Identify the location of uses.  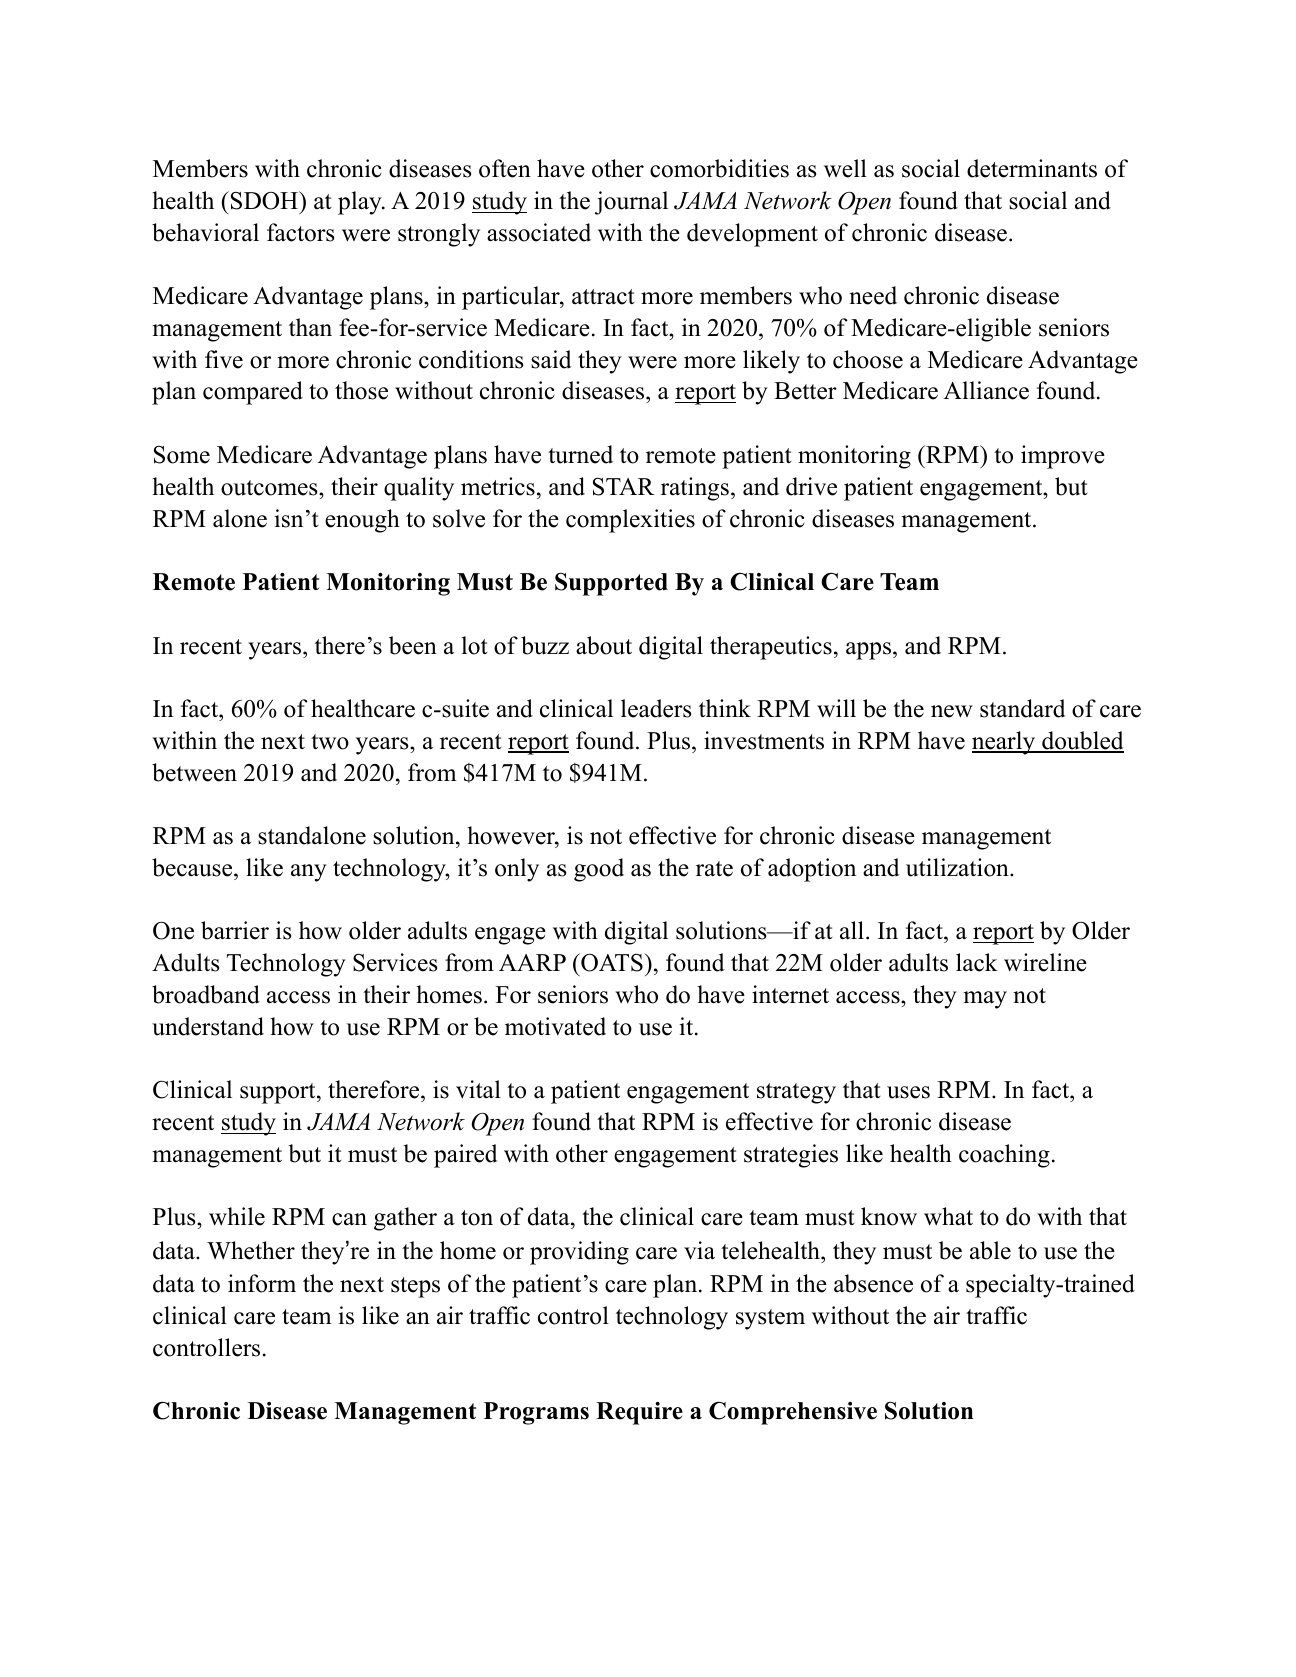
(908, 1092).
